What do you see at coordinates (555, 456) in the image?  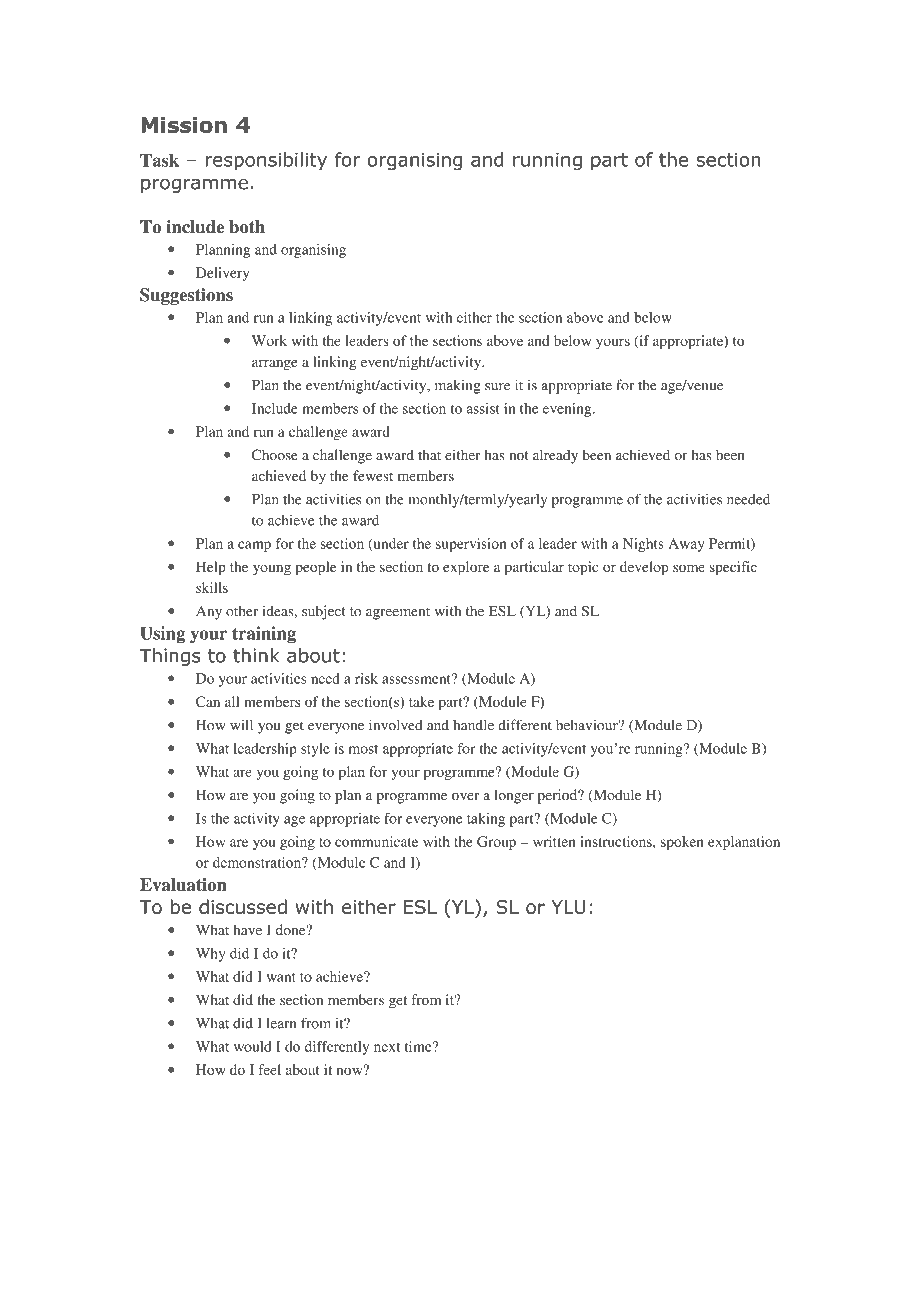 I see `already` at bounding box center [555, 456].
